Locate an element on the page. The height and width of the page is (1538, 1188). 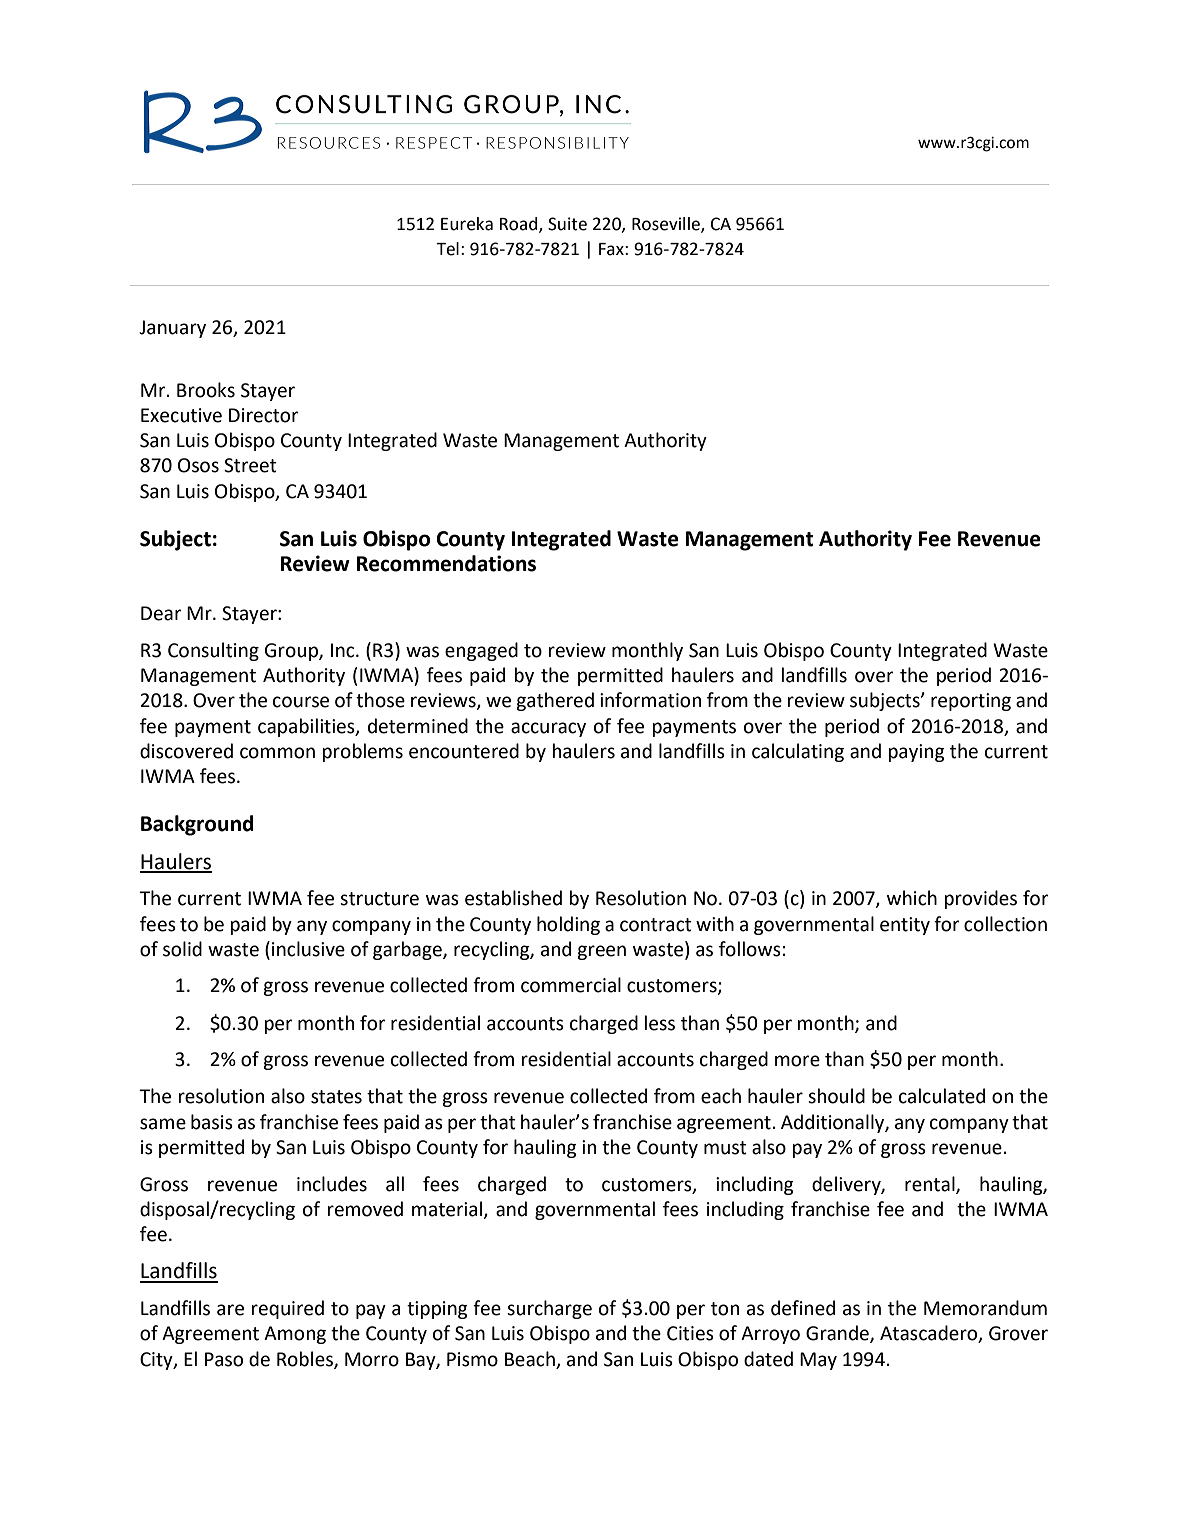
common is located at coordinates (277, 753).
